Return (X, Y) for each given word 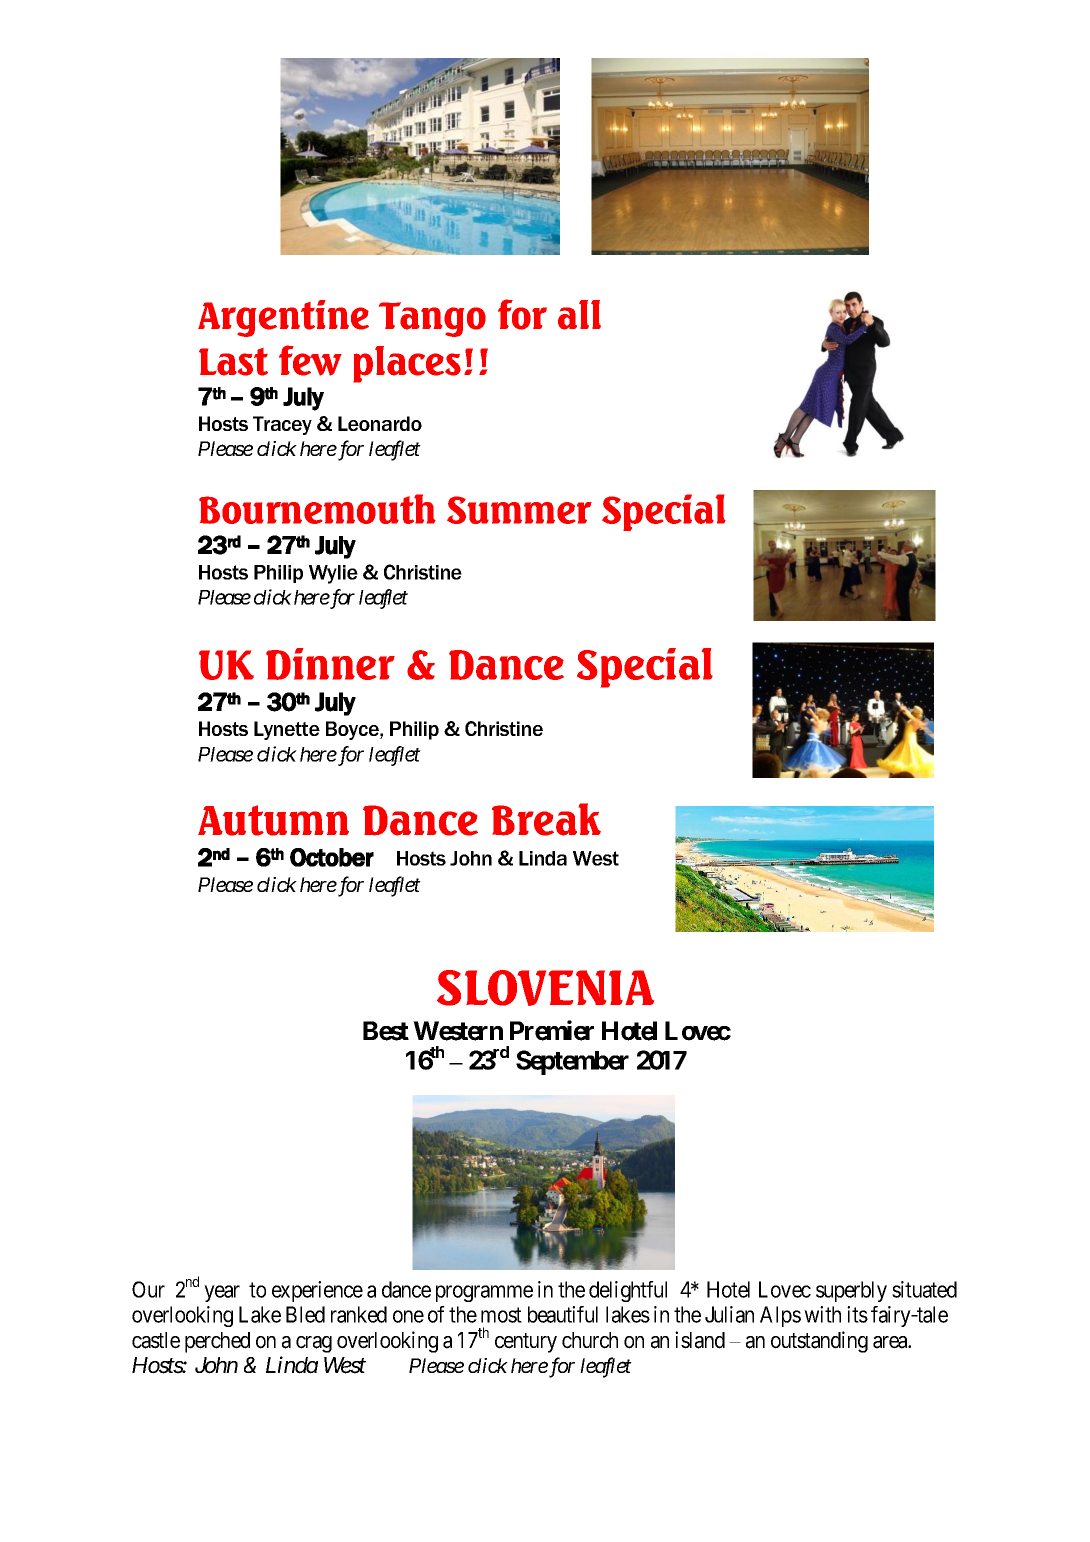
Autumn (273, 820)
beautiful (563, 1314)
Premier (552, 1030)
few (310, 360)
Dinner (330, 664)
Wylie (333, 574)
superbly (851, 1291)
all (579, 315)
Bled (305, 1314)
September (572, 1062)
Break (546, 819)
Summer (519, 510)
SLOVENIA (545, 988)
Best (386, 1031)
